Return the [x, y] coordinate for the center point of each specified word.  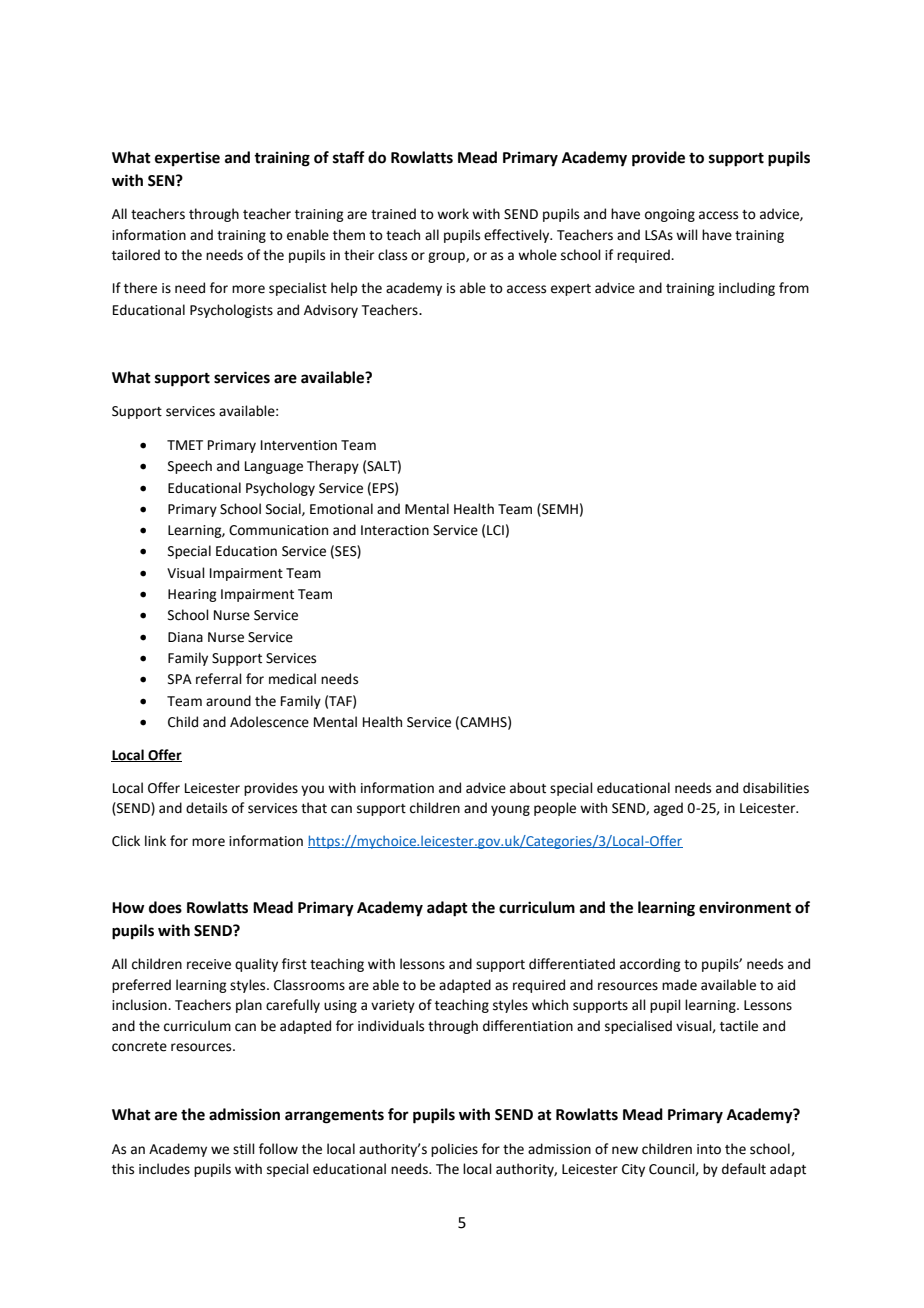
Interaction [395, 530]
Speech [190, 467]
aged [668, 809]
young [510, 810]
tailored [136, 255]
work [453, 214]
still [244, 1149]
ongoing [670, 215]
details [206, 808]
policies [454, 1150]
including [747, 289]
